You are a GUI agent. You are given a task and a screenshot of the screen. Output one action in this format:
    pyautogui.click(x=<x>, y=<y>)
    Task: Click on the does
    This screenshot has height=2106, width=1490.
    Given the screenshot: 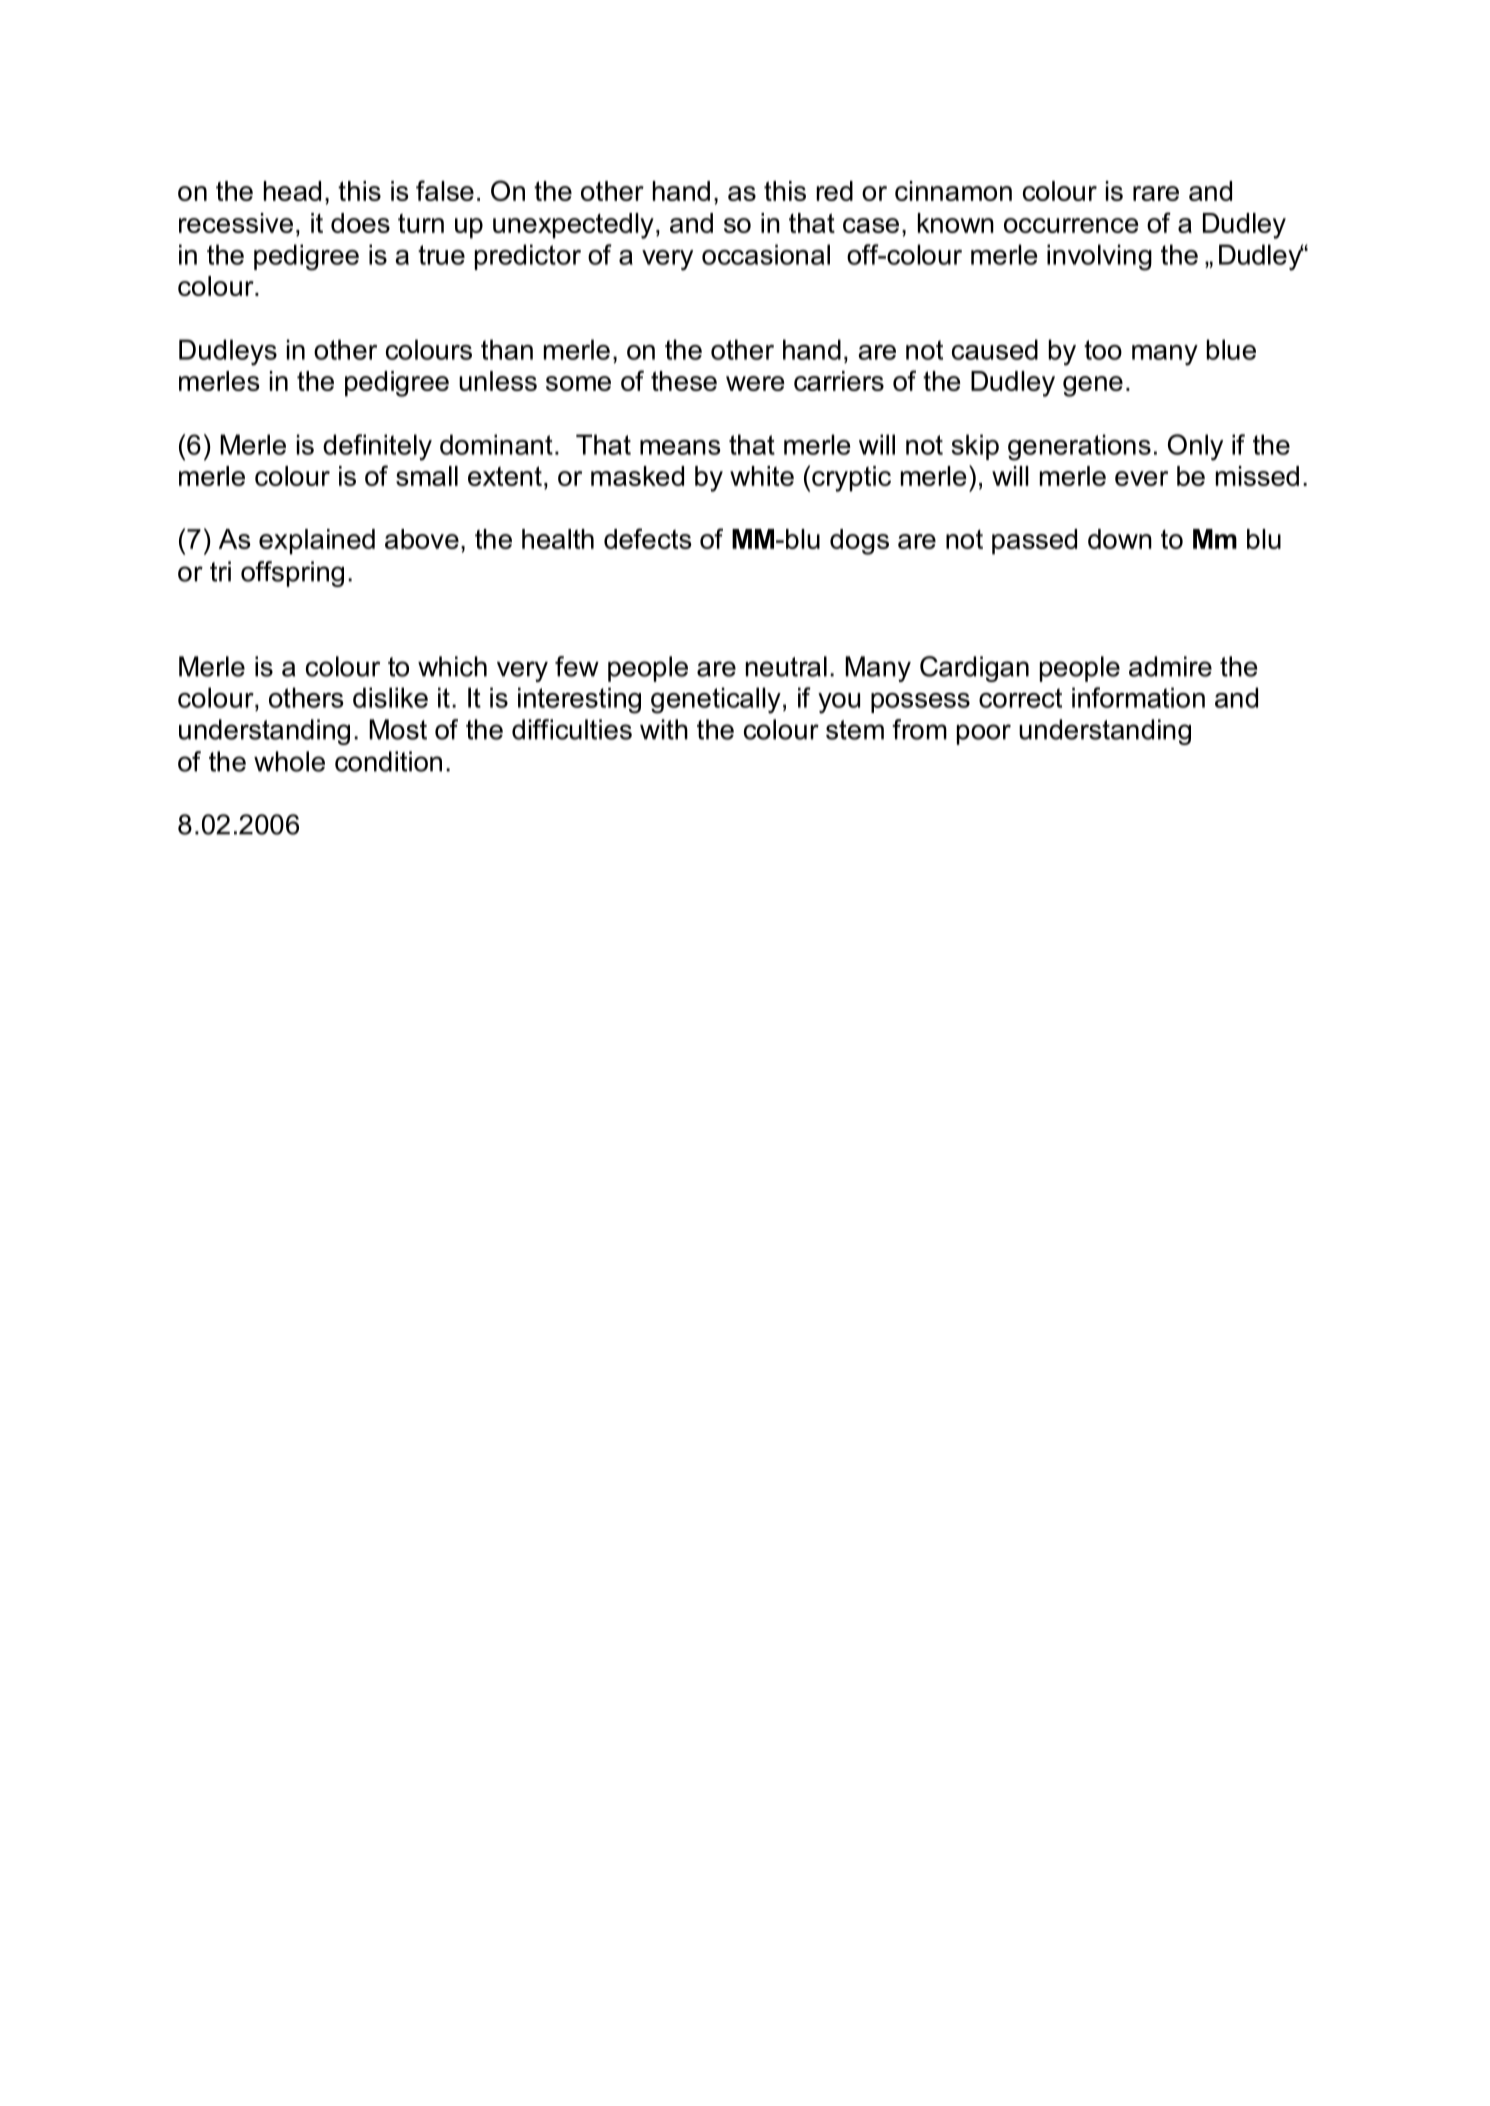 What is the action you would take?
    pyautogui.click(x=360, y=223)
